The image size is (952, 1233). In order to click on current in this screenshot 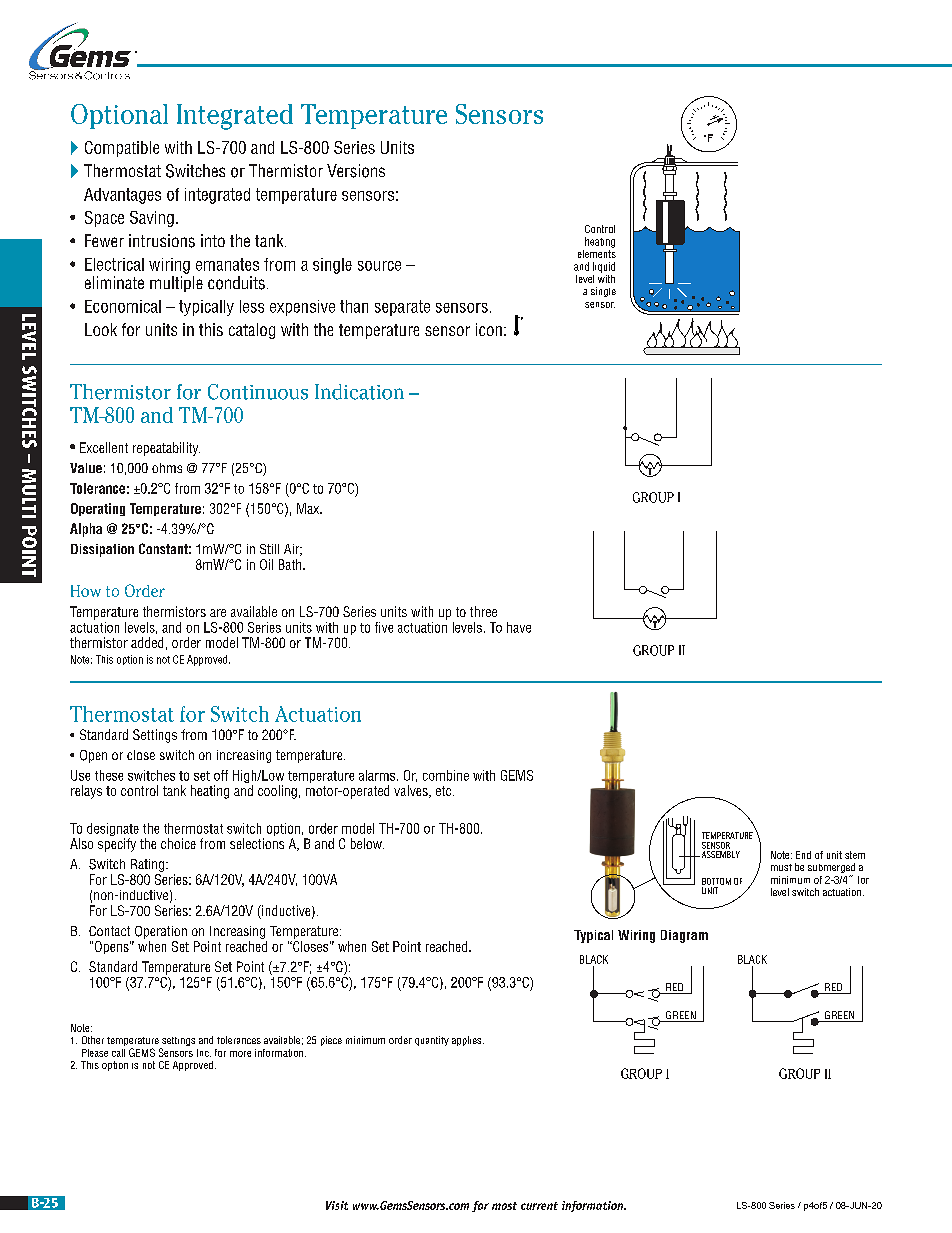, I will do `click(539, 1206)`.
